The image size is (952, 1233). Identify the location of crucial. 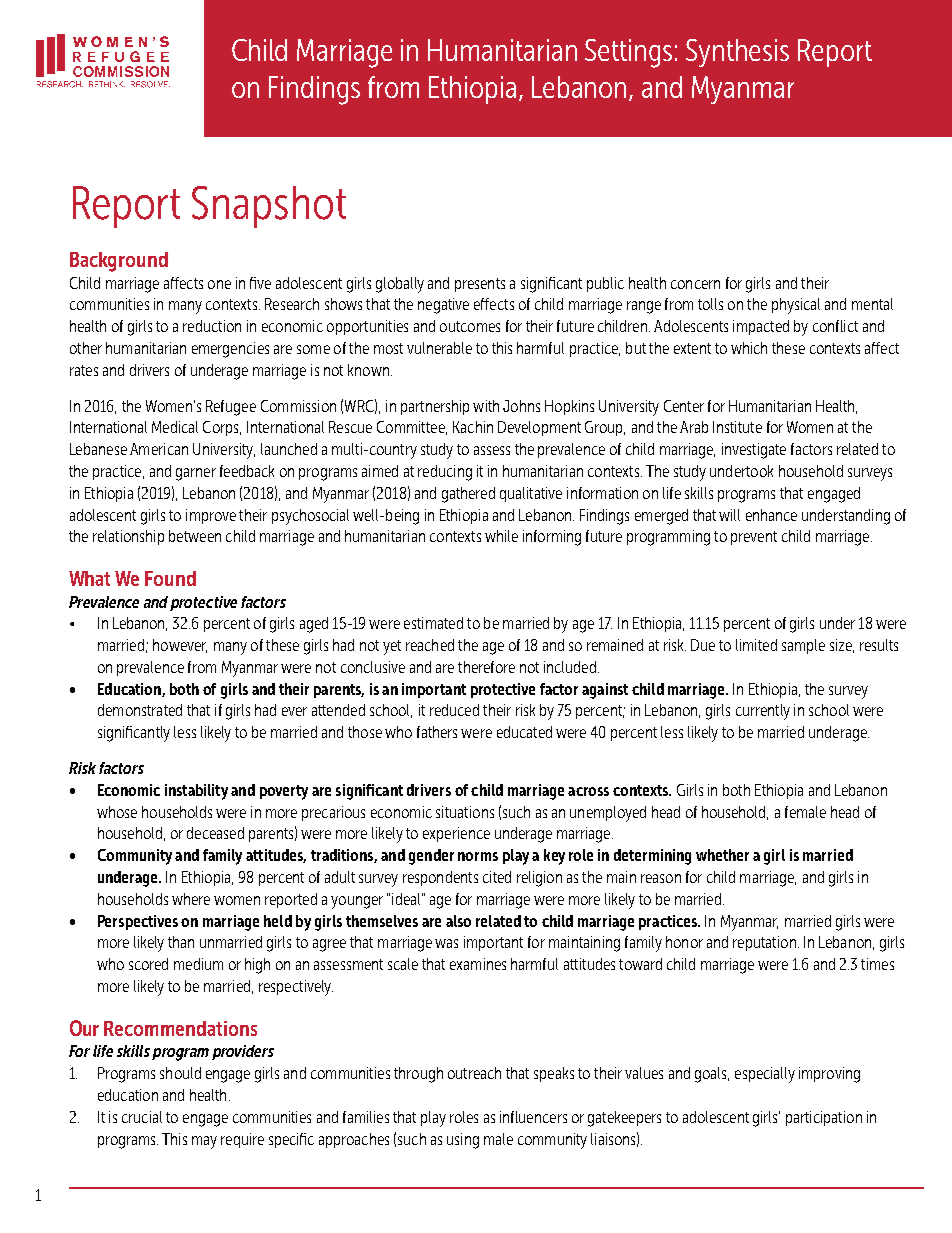
(142, 1117).
